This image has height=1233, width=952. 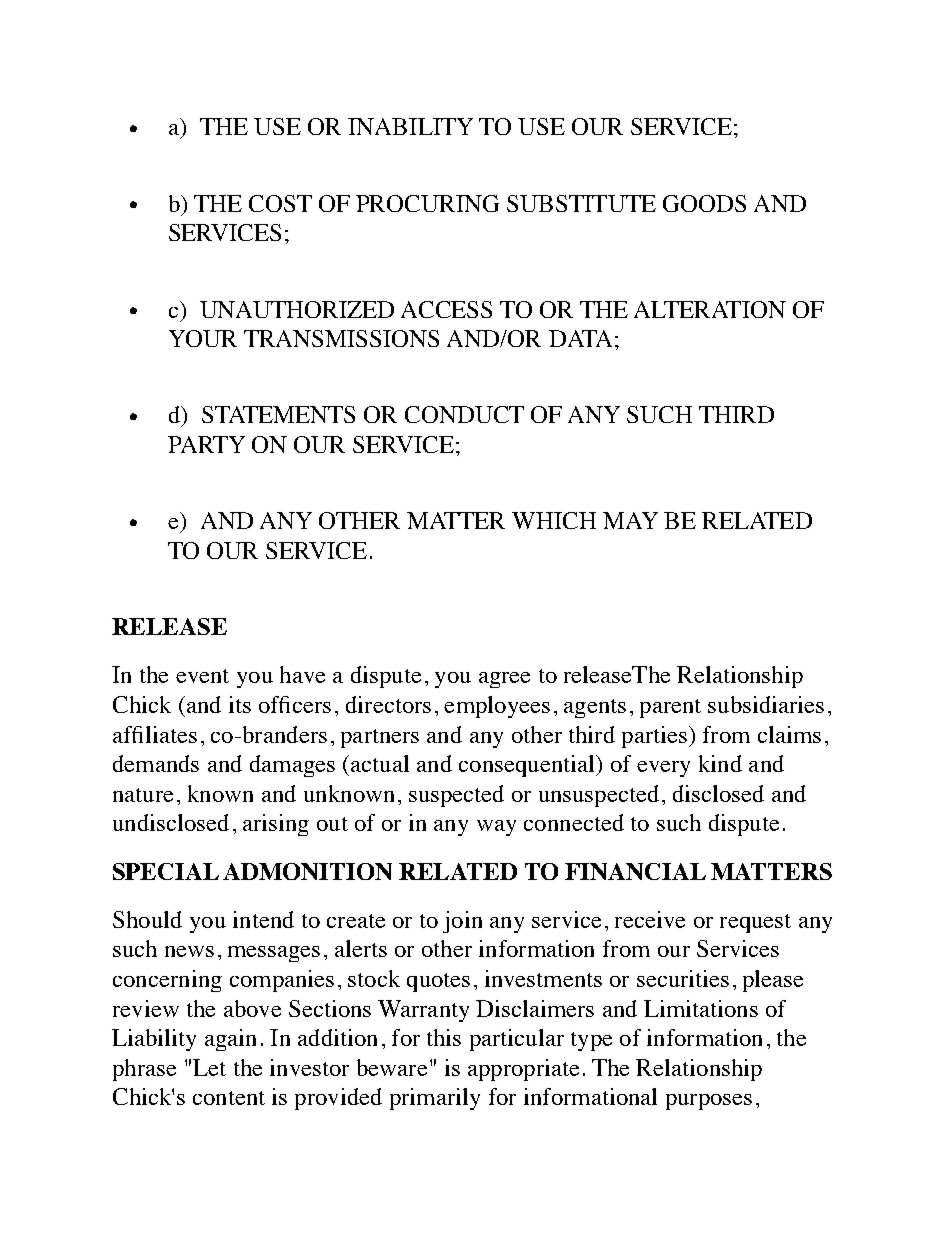 I want to click on COST, so click(x=280, y=203).
